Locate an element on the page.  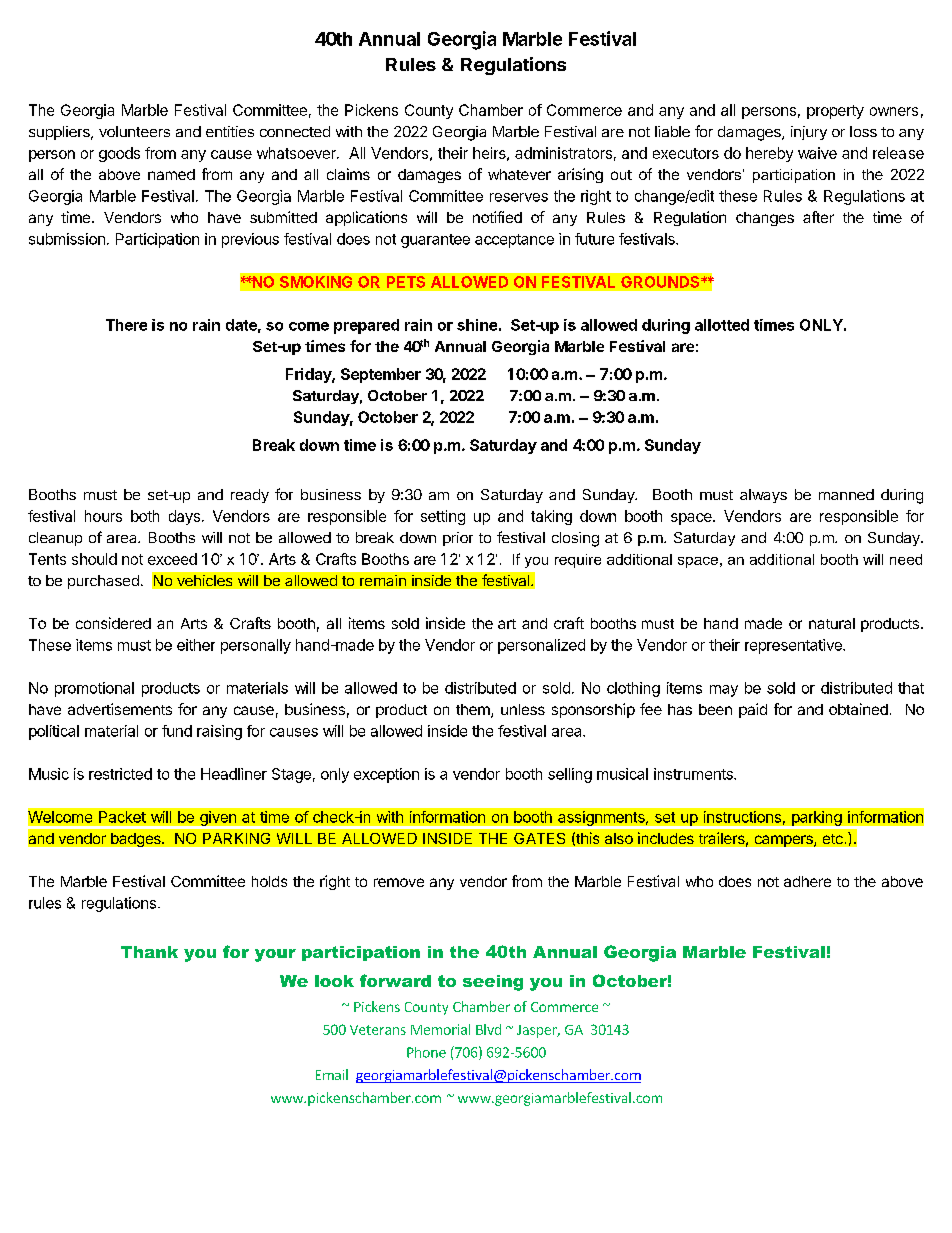
natural is located at coordinates (832, 623).
